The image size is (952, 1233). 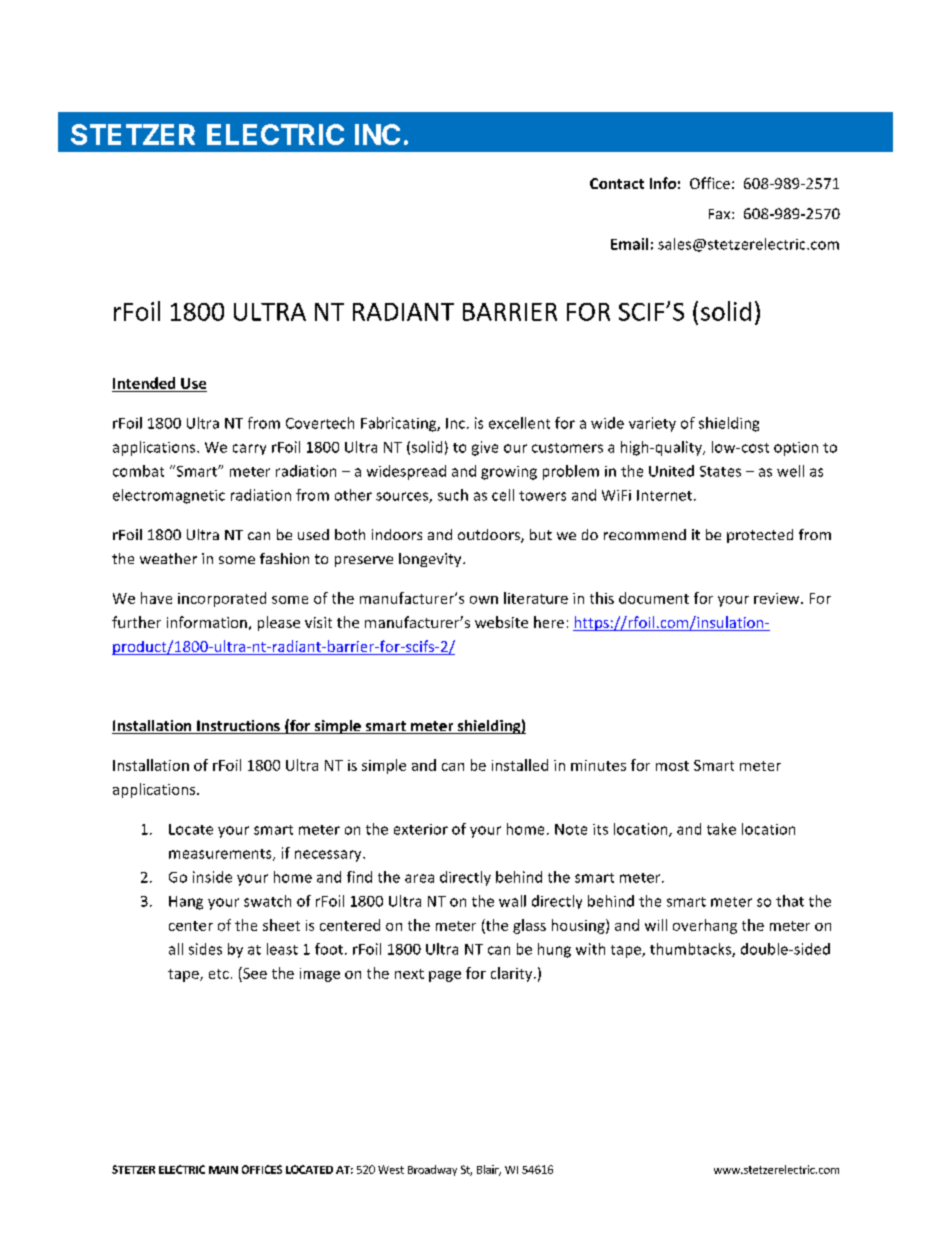 What do you see at coordinates (721, 214) in the screenshot?
I see `Fax` at bounding box center [721, 214].
